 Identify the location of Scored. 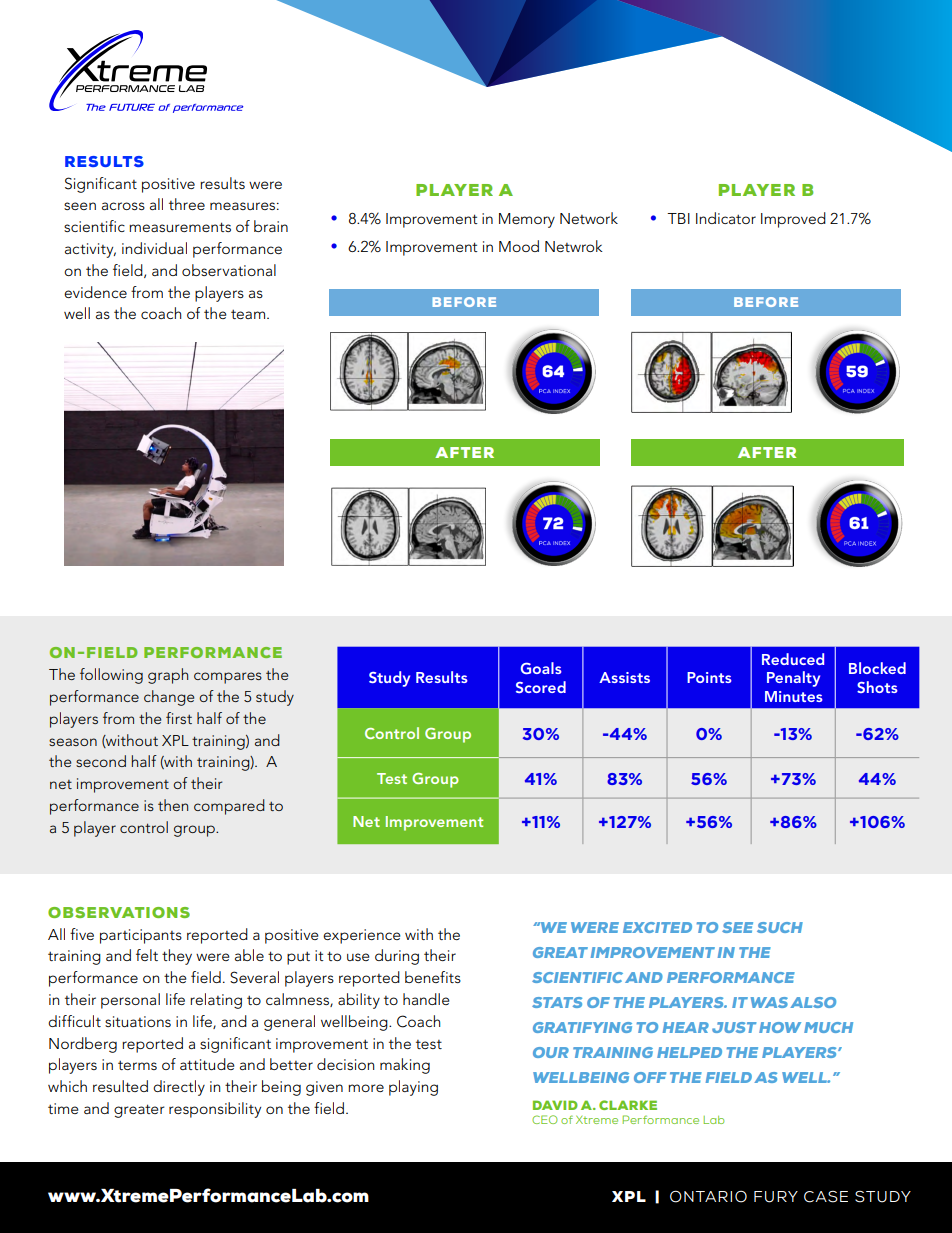
(541, 687).
